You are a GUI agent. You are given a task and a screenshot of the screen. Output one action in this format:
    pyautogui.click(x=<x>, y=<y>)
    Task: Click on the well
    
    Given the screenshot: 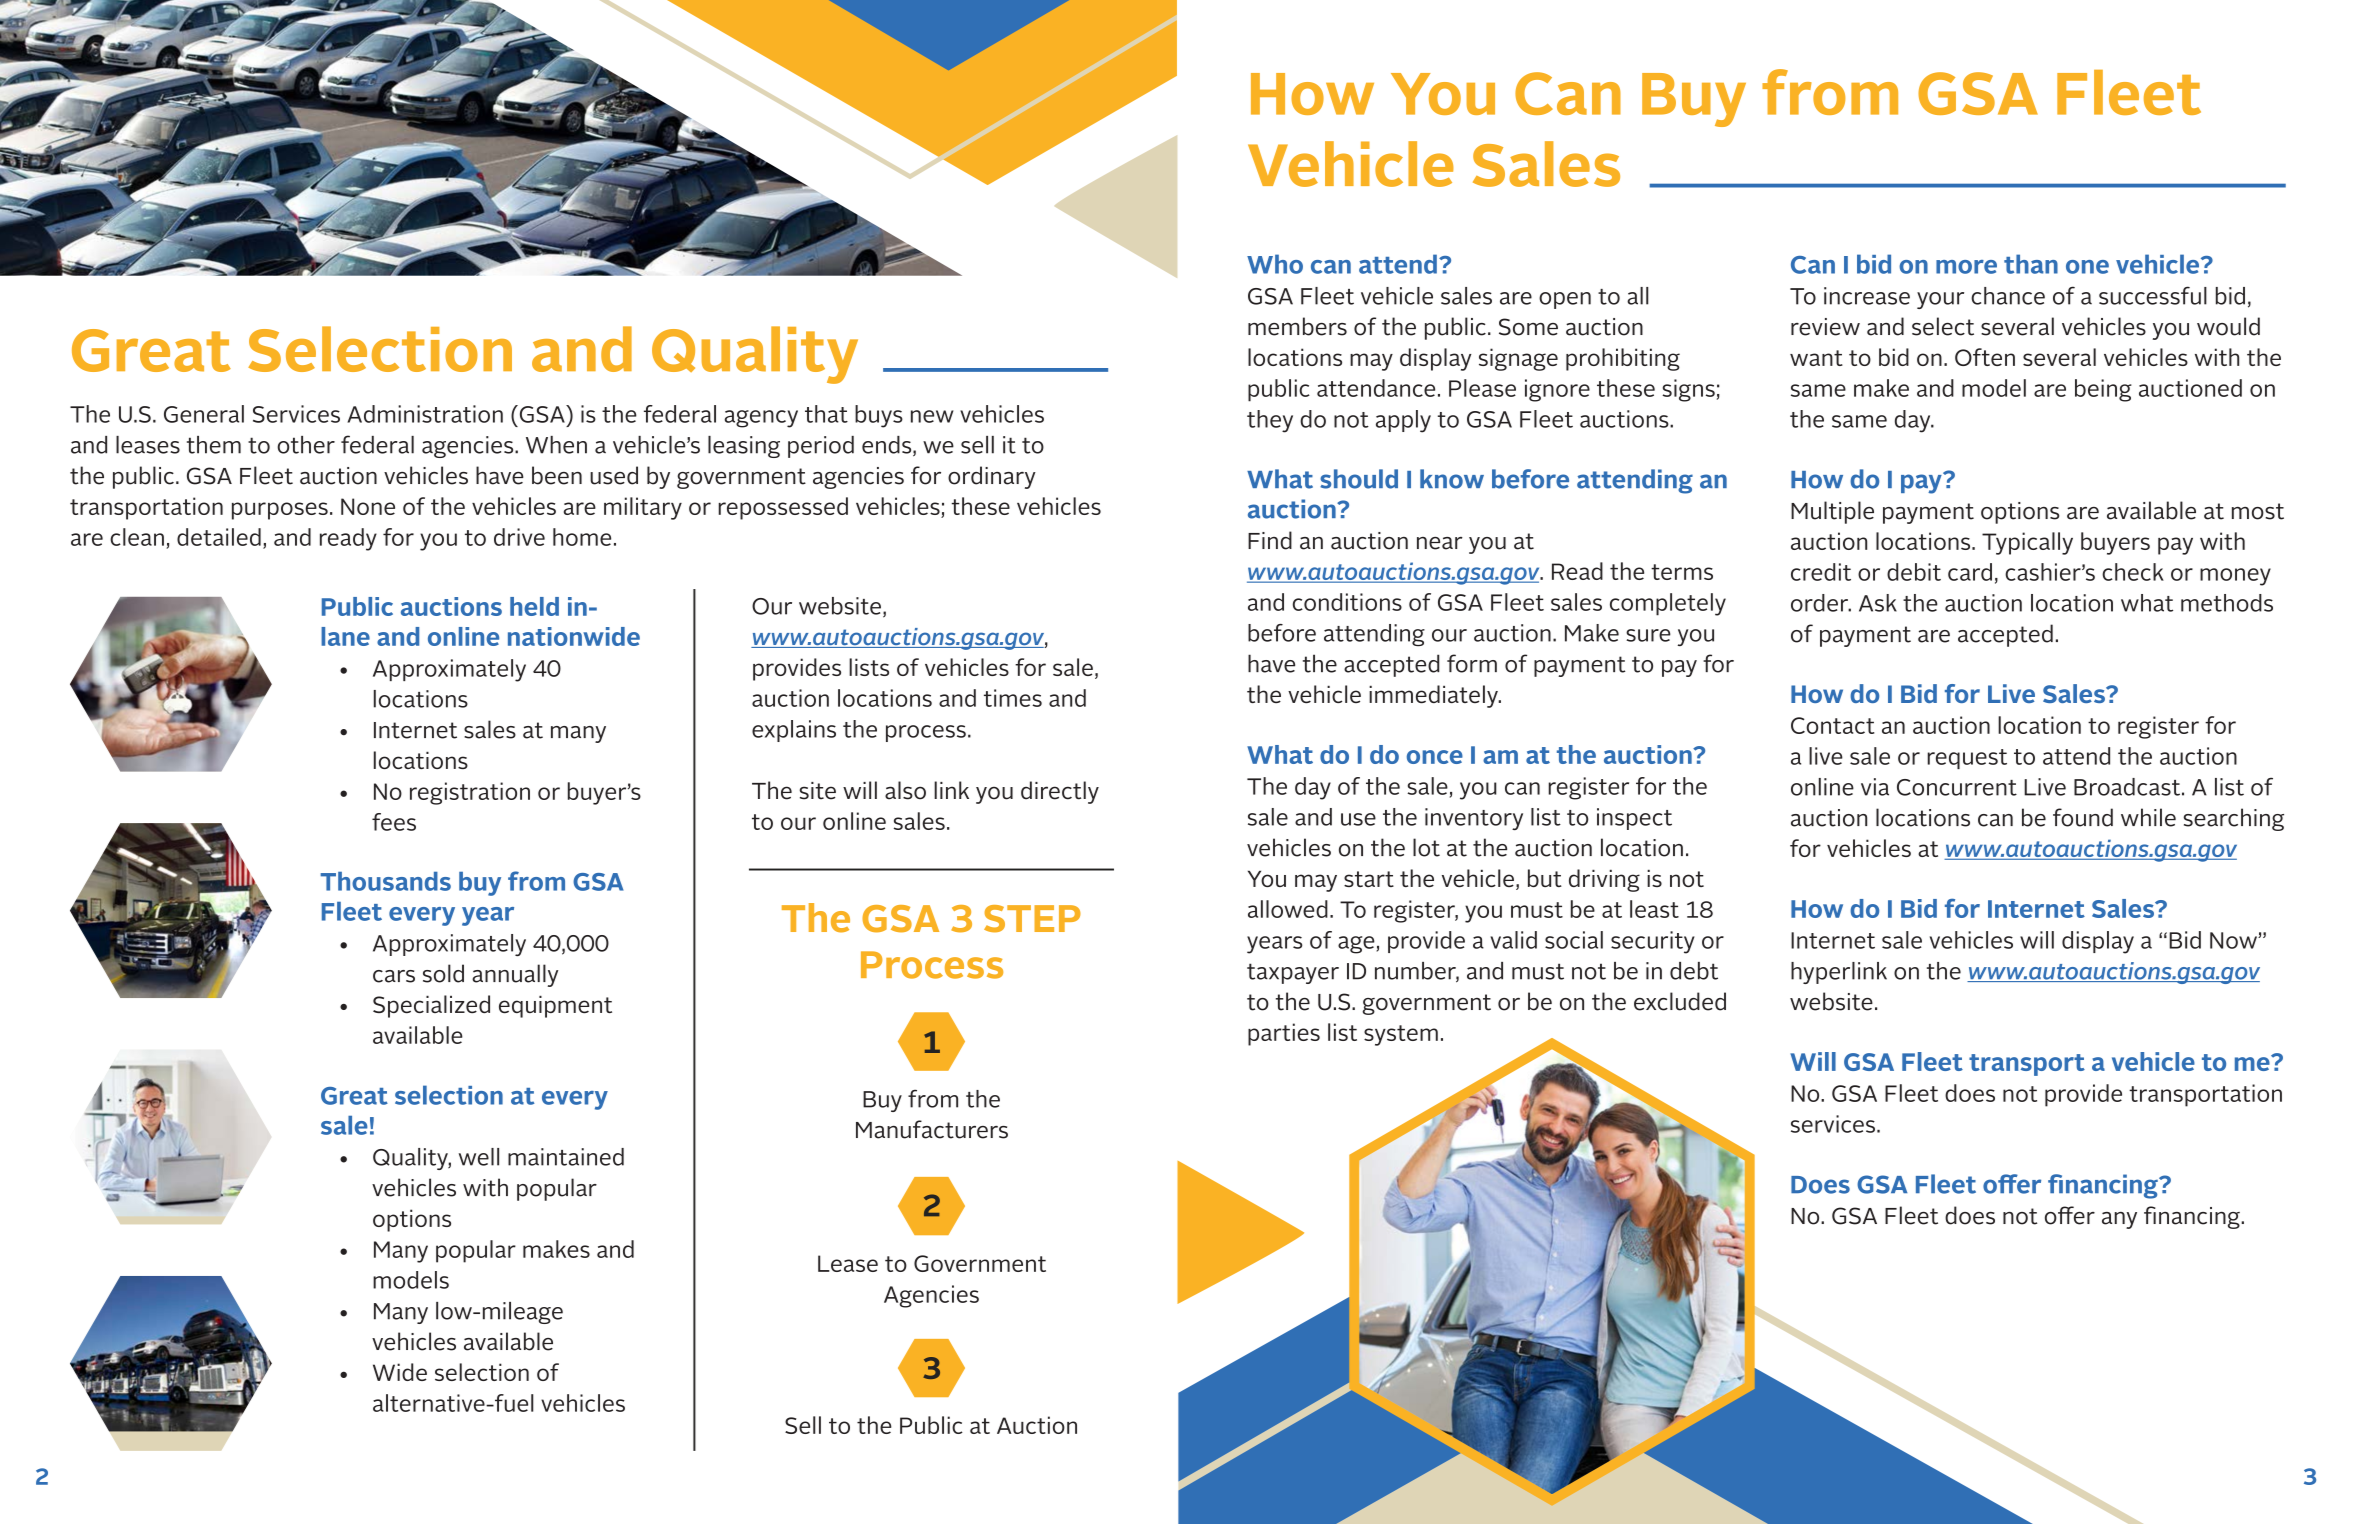 What is the action you would take?
    pyautogui.click(x=479, y=1157)
